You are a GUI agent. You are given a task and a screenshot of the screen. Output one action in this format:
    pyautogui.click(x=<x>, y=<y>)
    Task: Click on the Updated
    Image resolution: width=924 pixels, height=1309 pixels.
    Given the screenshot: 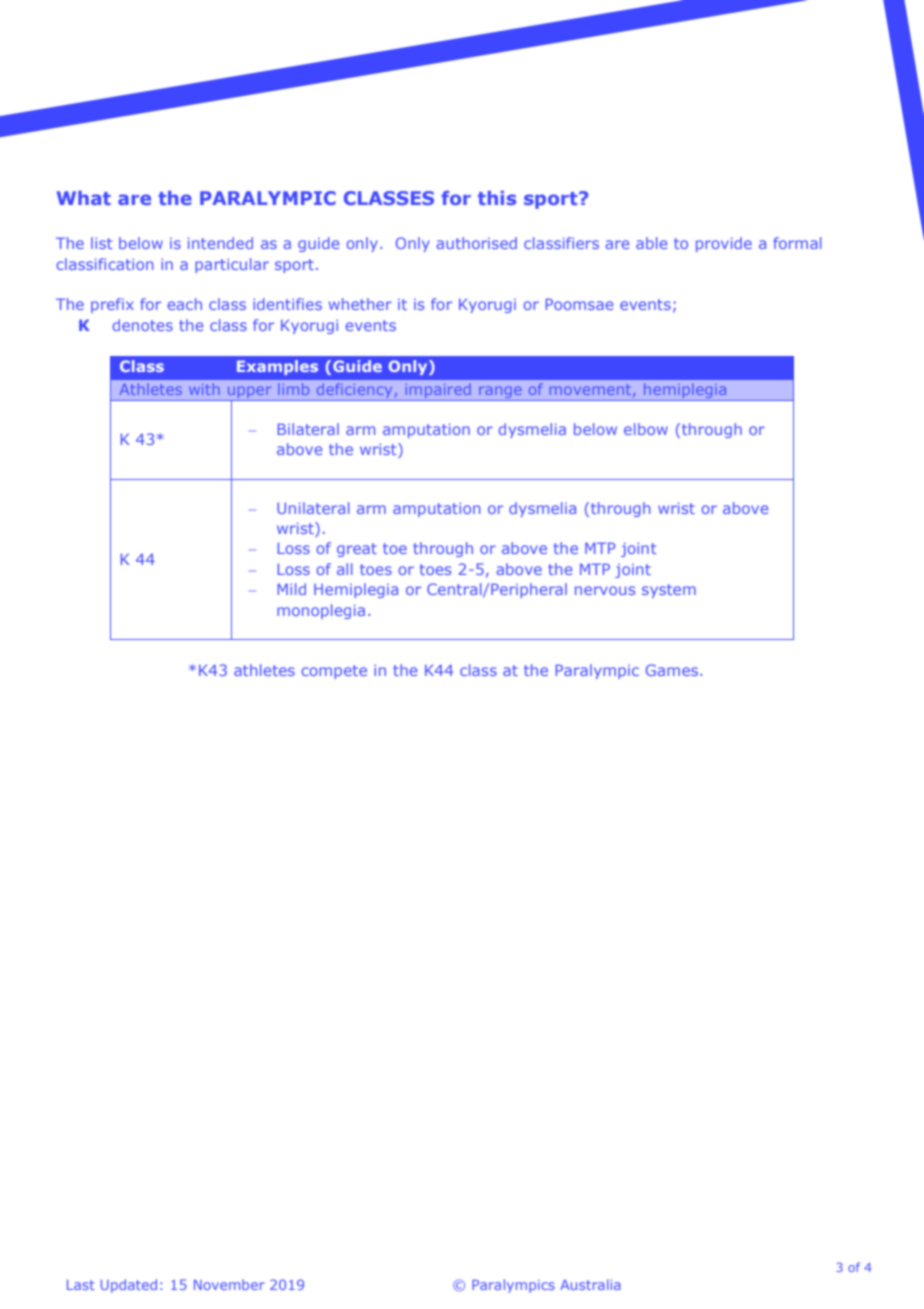 What is the action you would take?
    pyautogui.click(x=129, y=1286)
